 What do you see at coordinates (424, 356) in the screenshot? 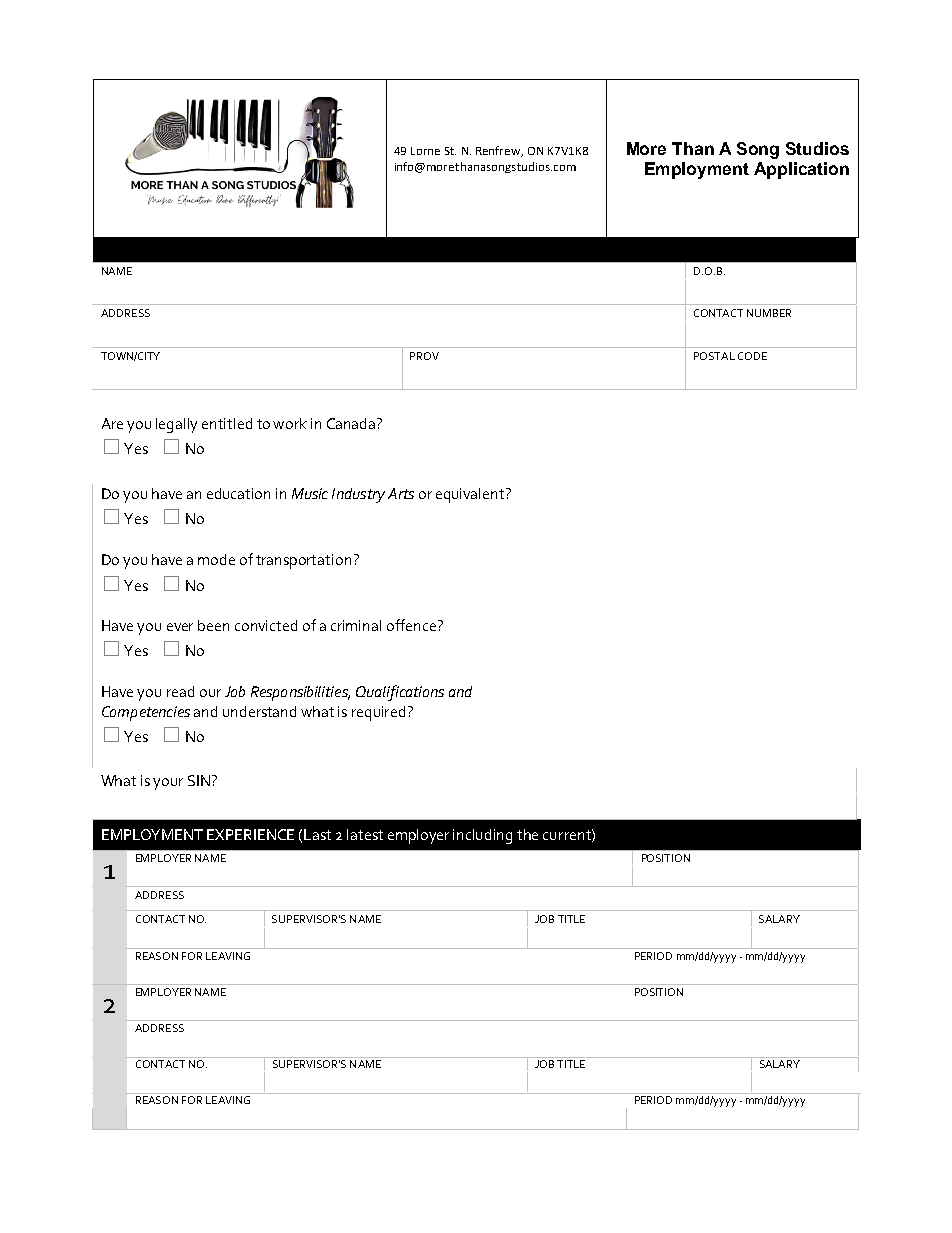
I see `PROV` at bounding box center [424, 356].
